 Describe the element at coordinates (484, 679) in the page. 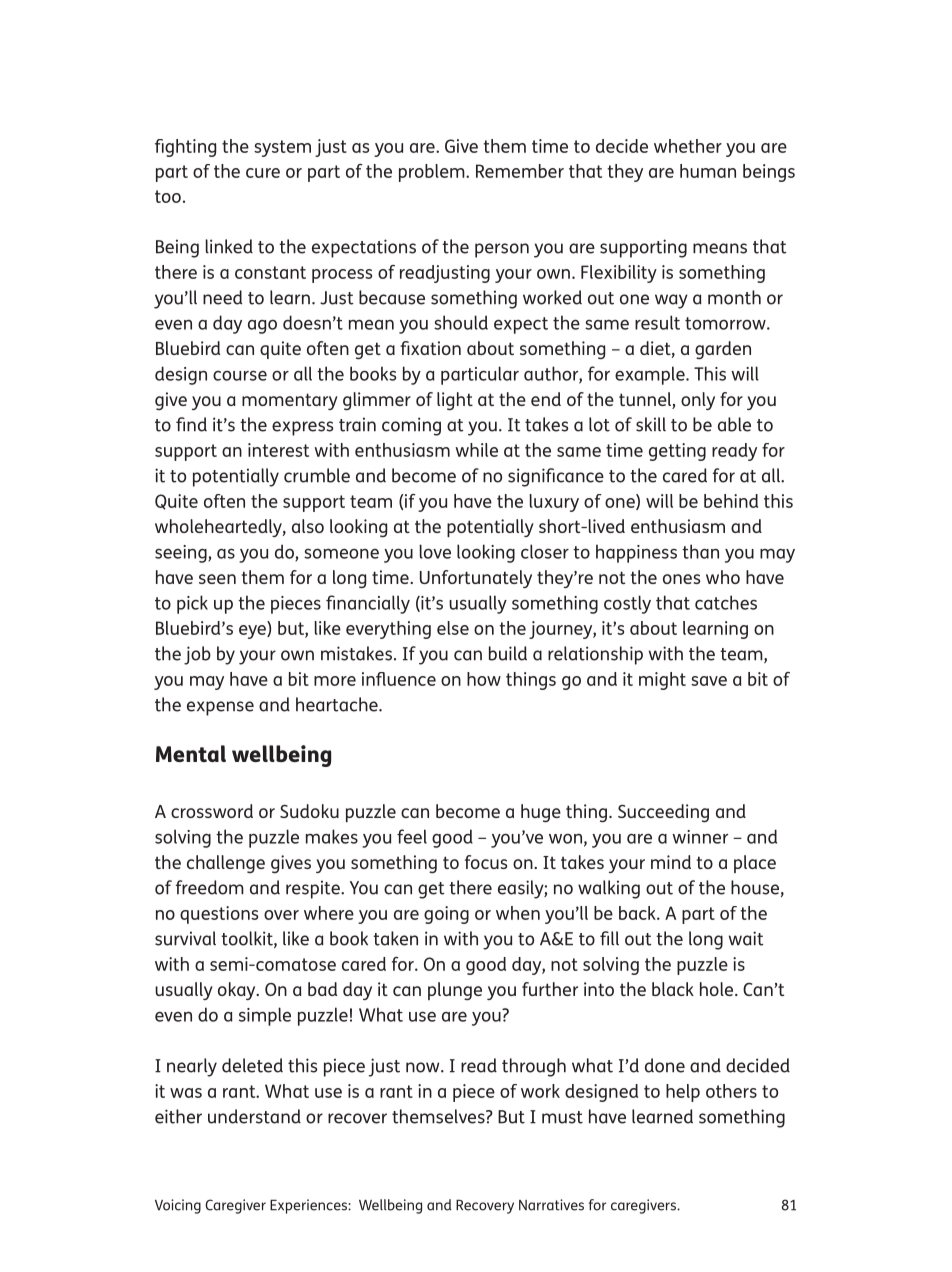

I see `how` at that location.
